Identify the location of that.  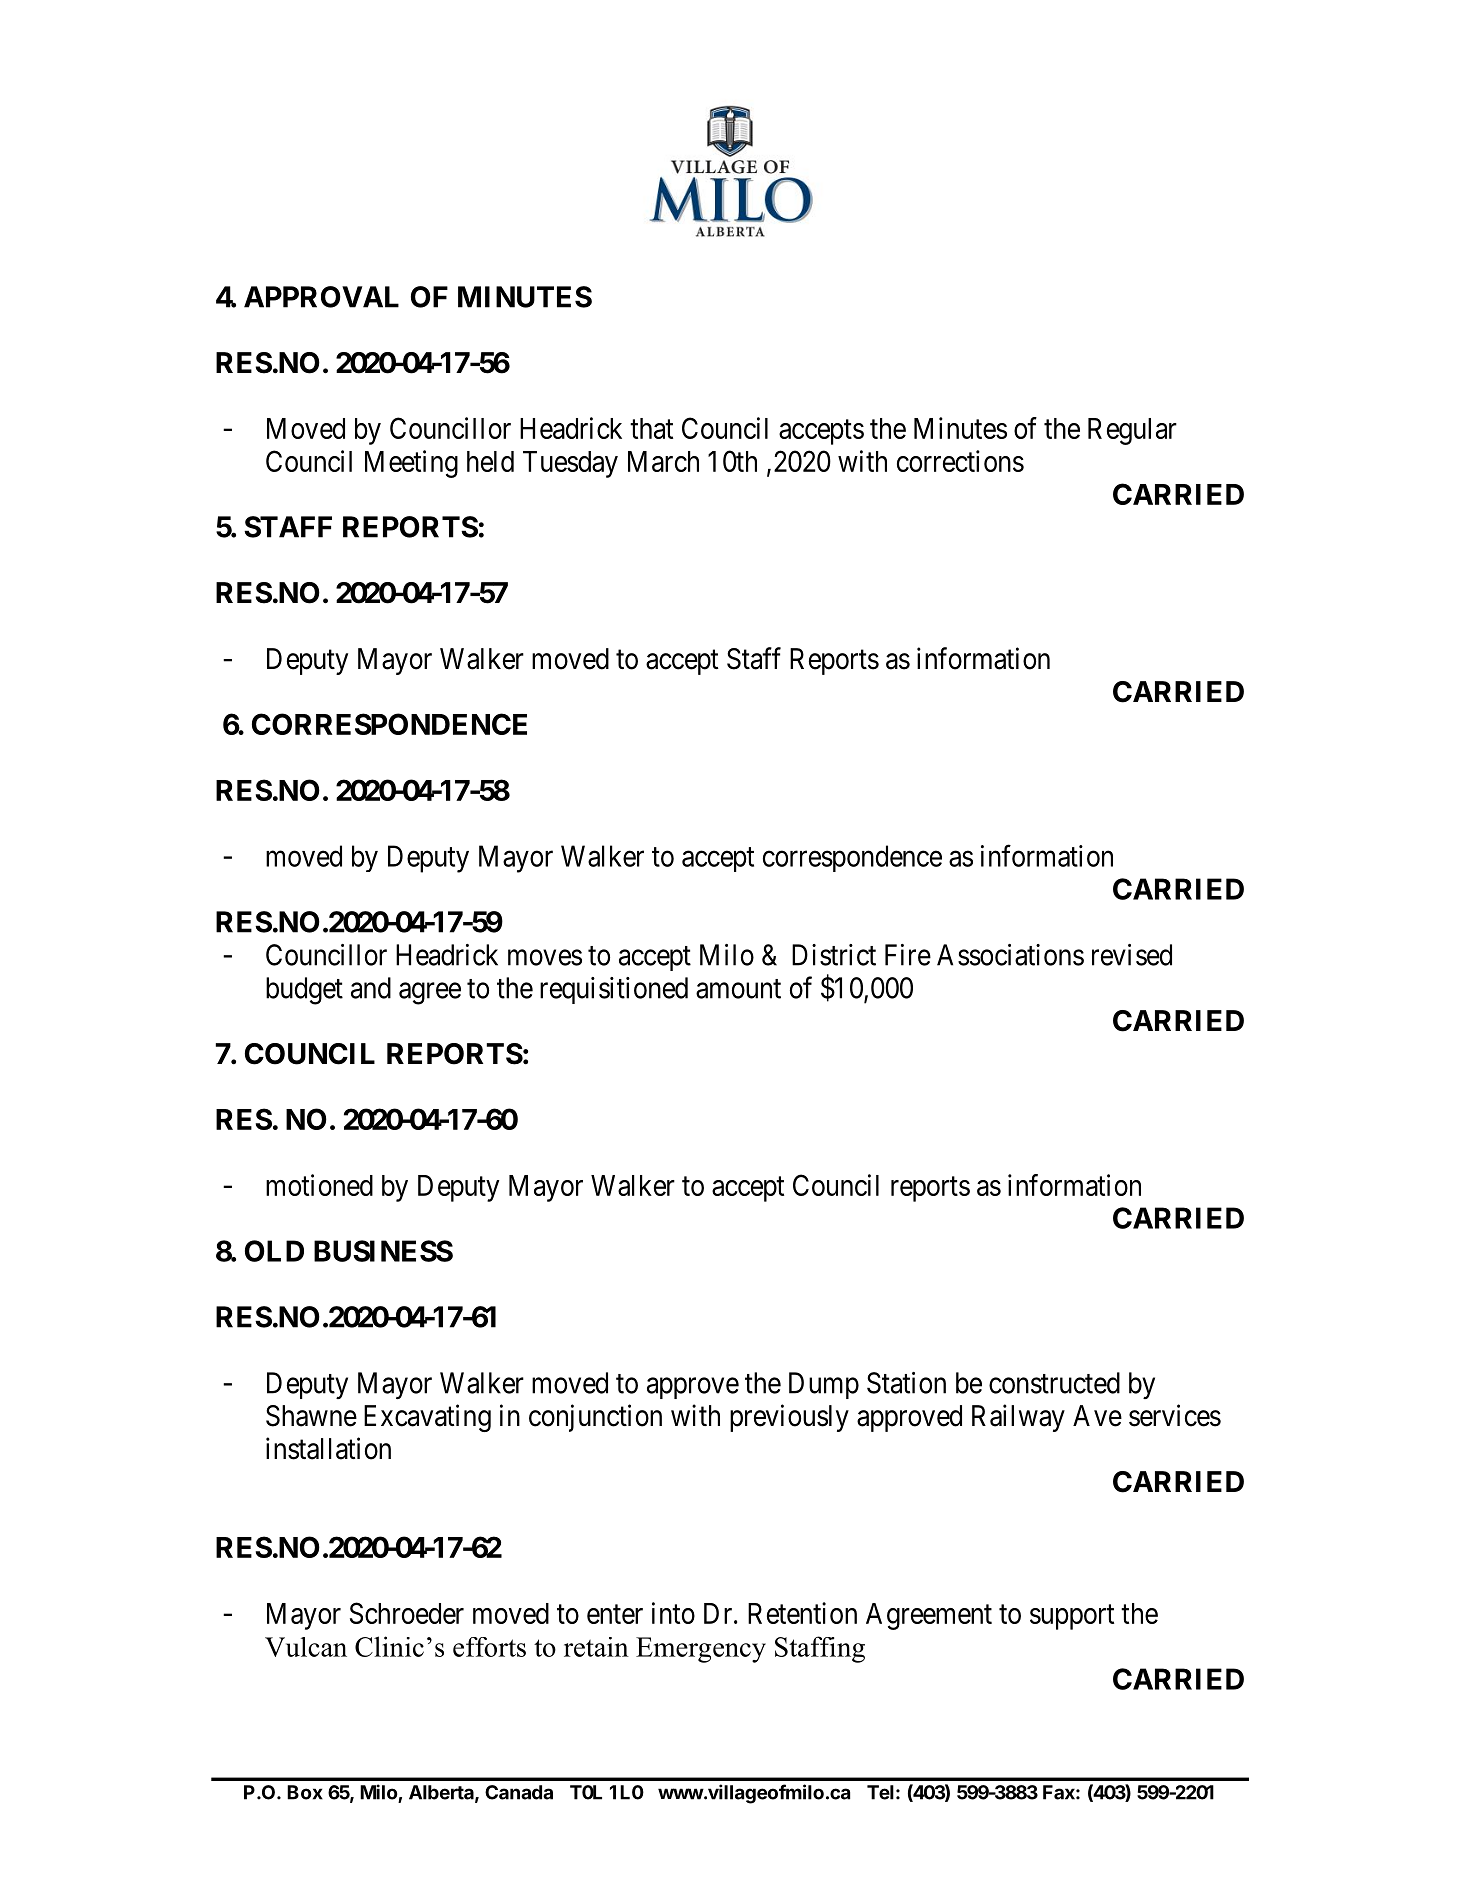
(651, 428).
